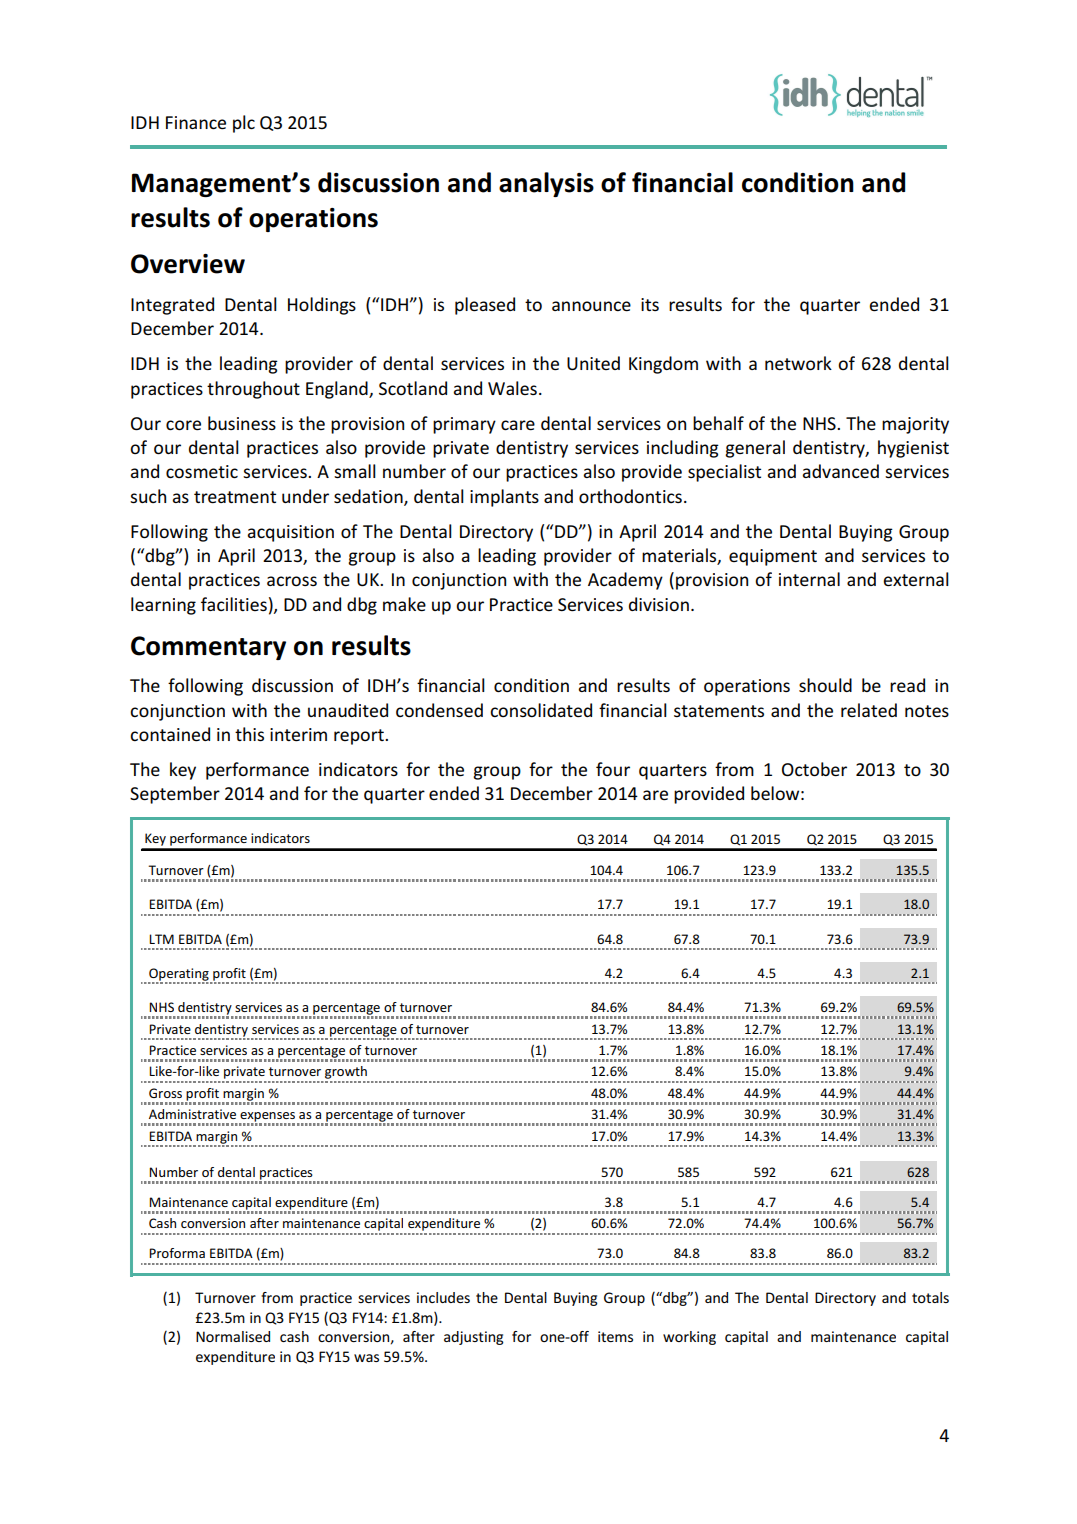 The height and width of the screenshot is (1524, 1077). Describe the element at coordinates (930, 1297) in the screenshot. I see `totals` at that location.
